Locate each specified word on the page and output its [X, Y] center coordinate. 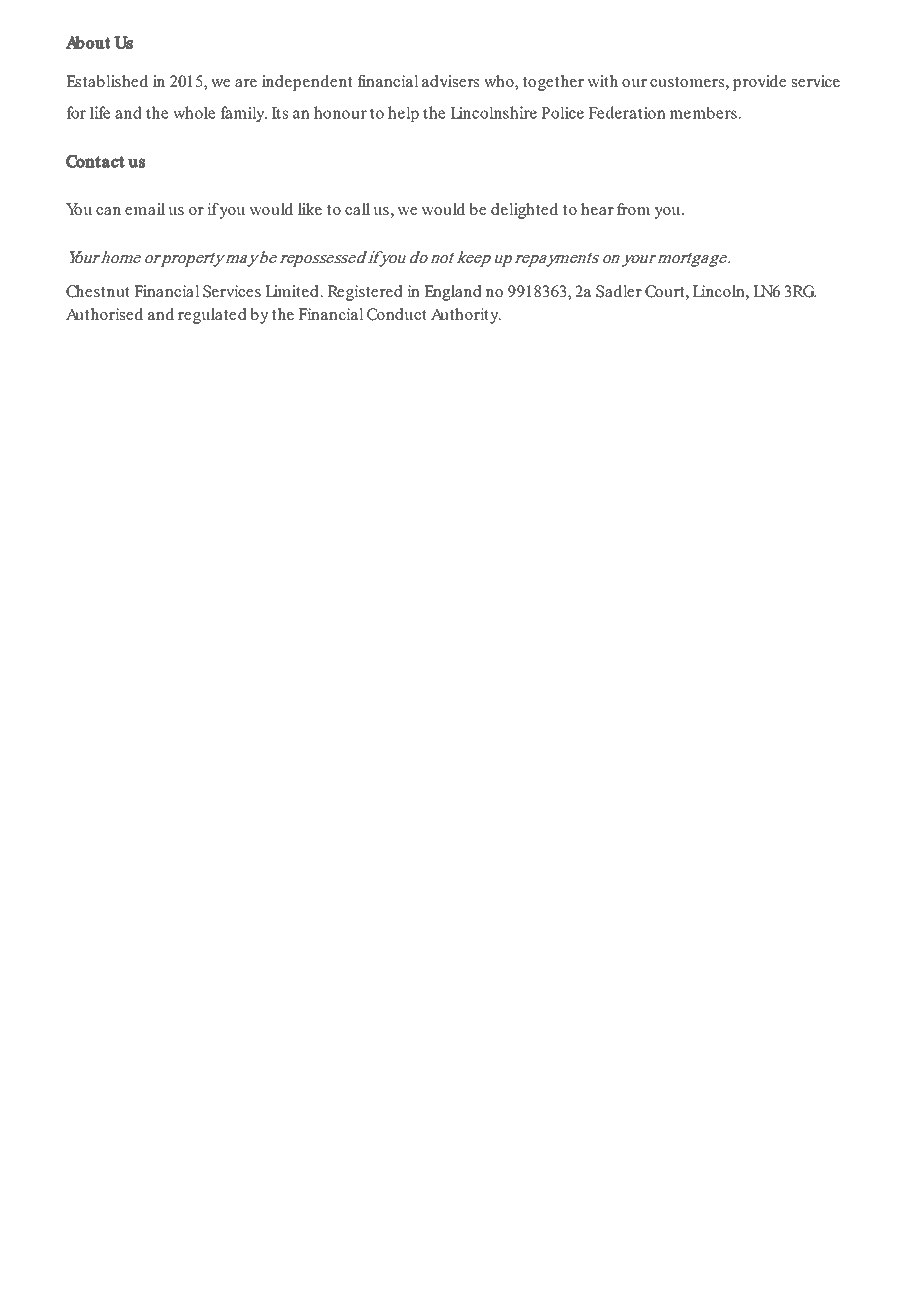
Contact [95, 161]
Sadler [619, 291]
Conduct [397, 314]
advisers [450, 81]
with [603, 81]
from [634, 209]
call [357, 209]
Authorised [104, 314]
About [88, 42]
